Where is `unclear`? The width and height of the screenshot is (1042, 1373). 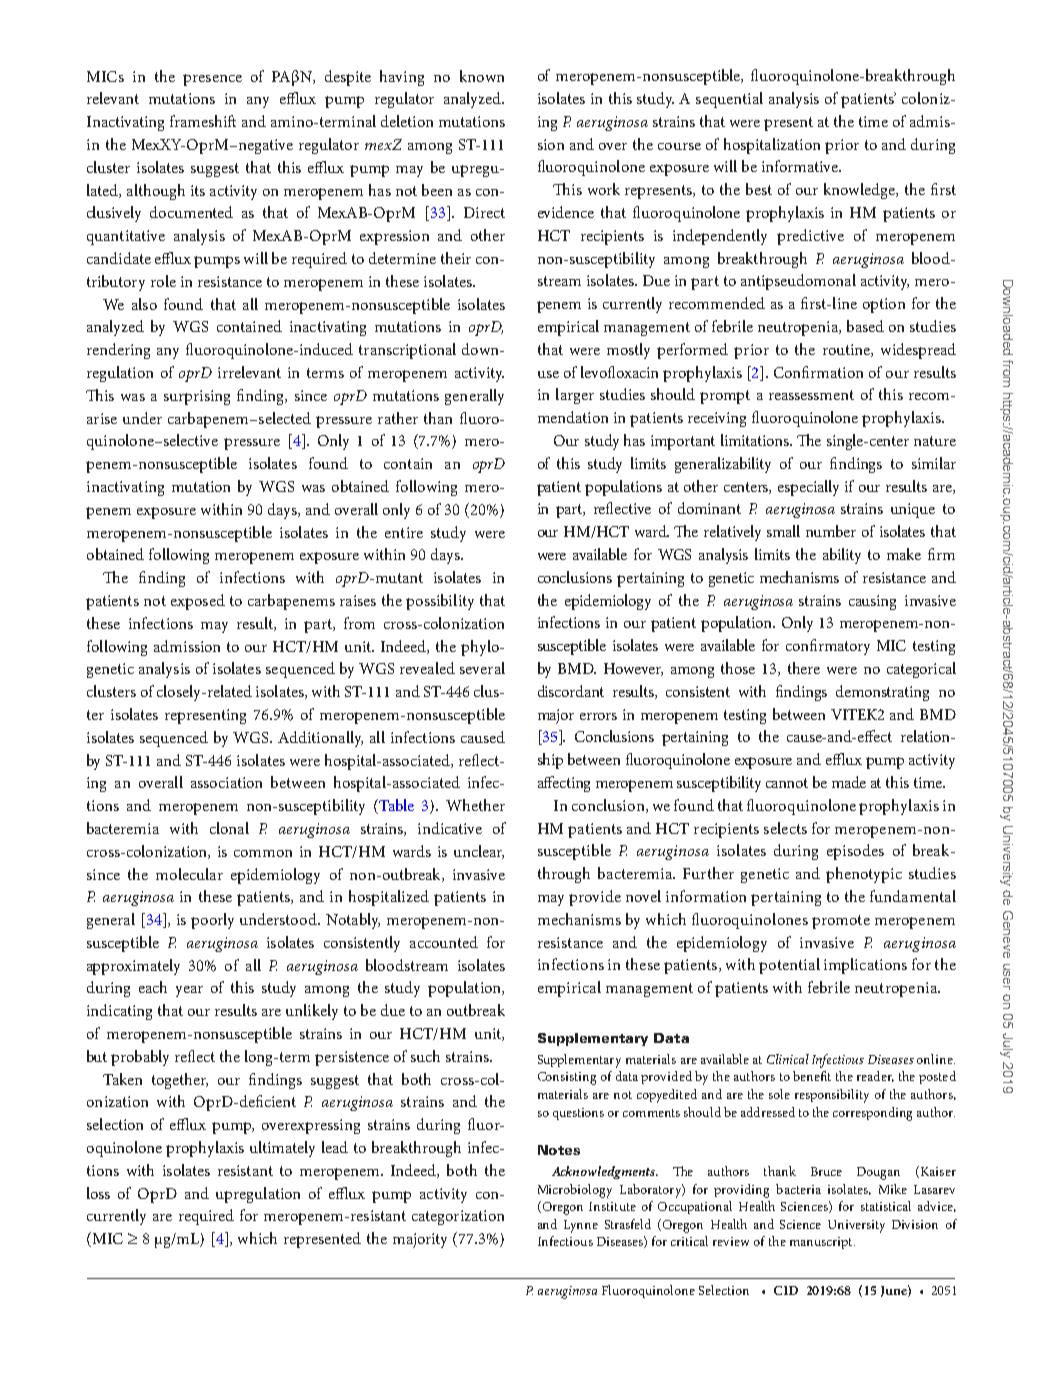 unclear is located at coordinates (479, 852).
